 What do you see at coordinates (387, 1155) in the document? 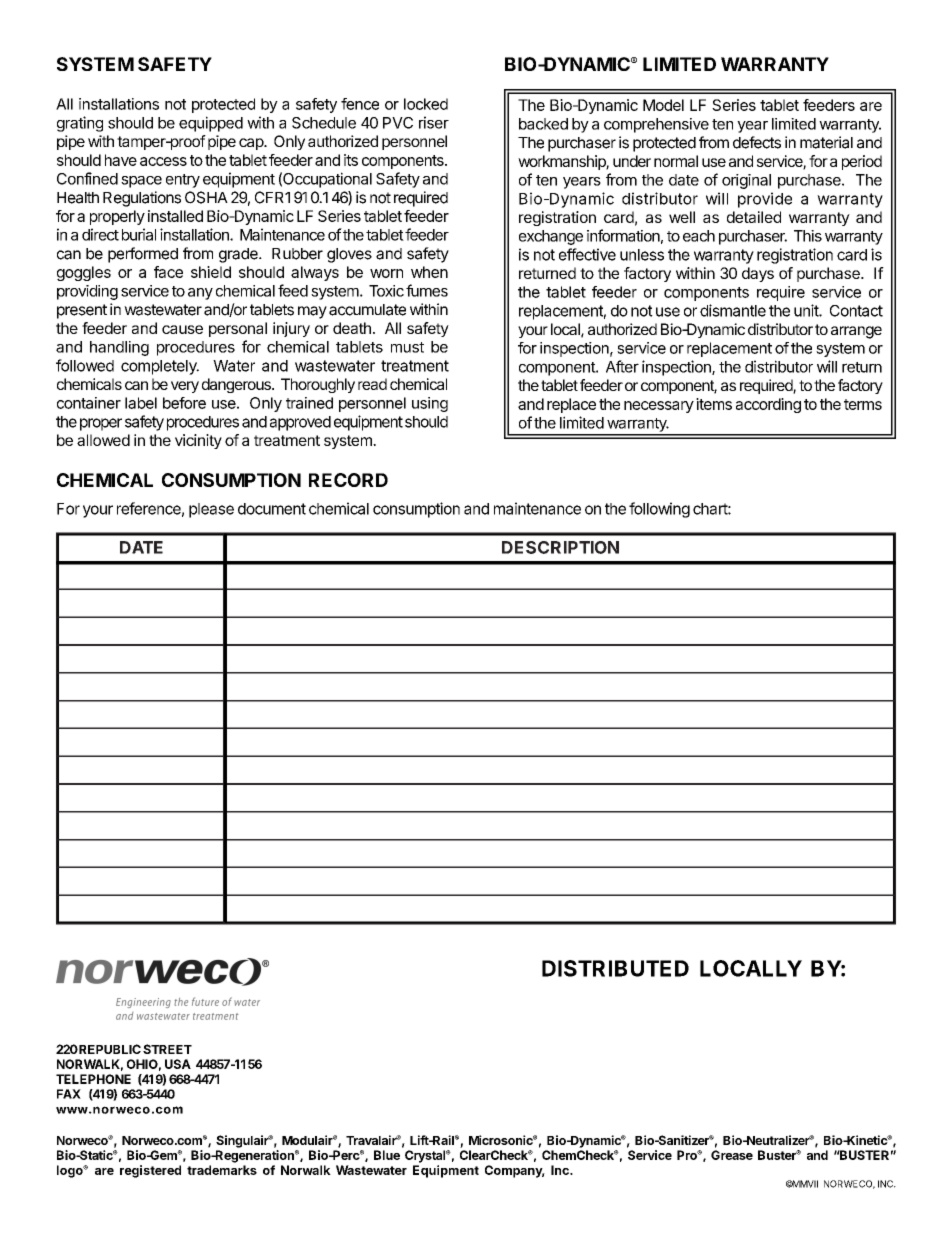
I see `Blue` at bounding box center [387, 1155].
